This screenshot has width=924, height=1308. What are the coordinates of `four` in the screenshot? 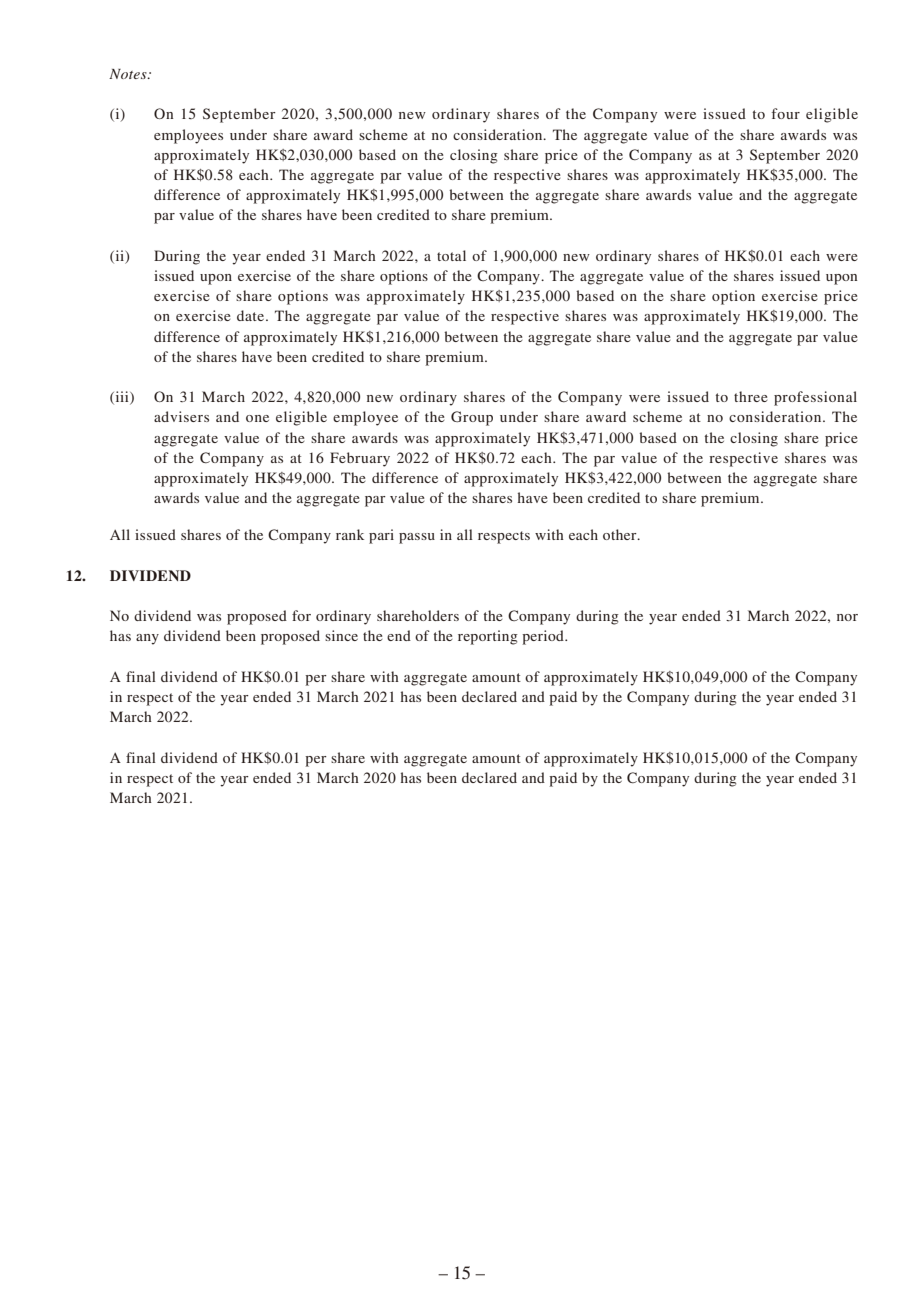 It's located at (786, 113).
